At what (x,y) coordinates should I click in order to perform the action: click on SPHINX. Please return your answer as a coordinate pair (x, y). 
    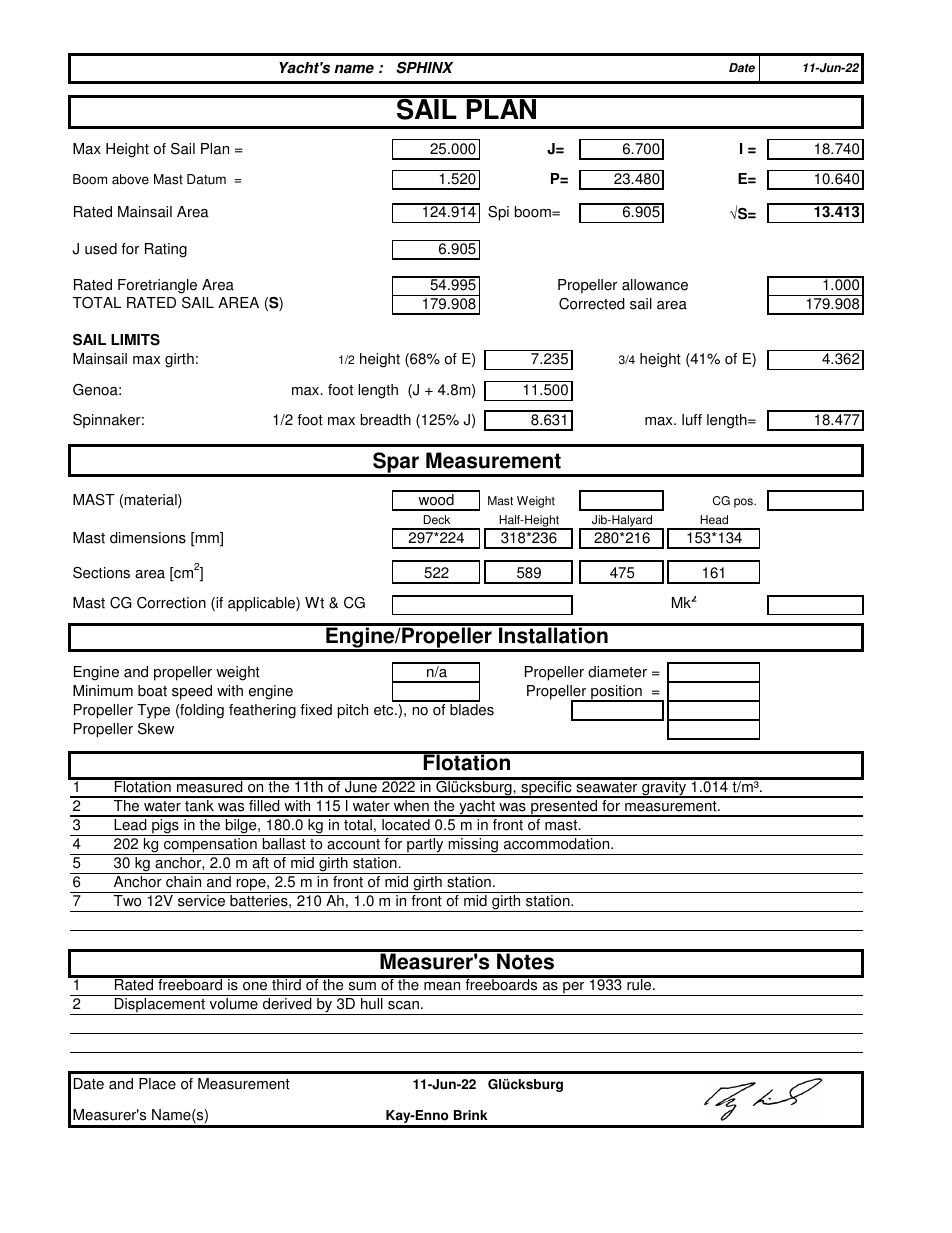
    Looking at the image, I should click on (425, 68).
